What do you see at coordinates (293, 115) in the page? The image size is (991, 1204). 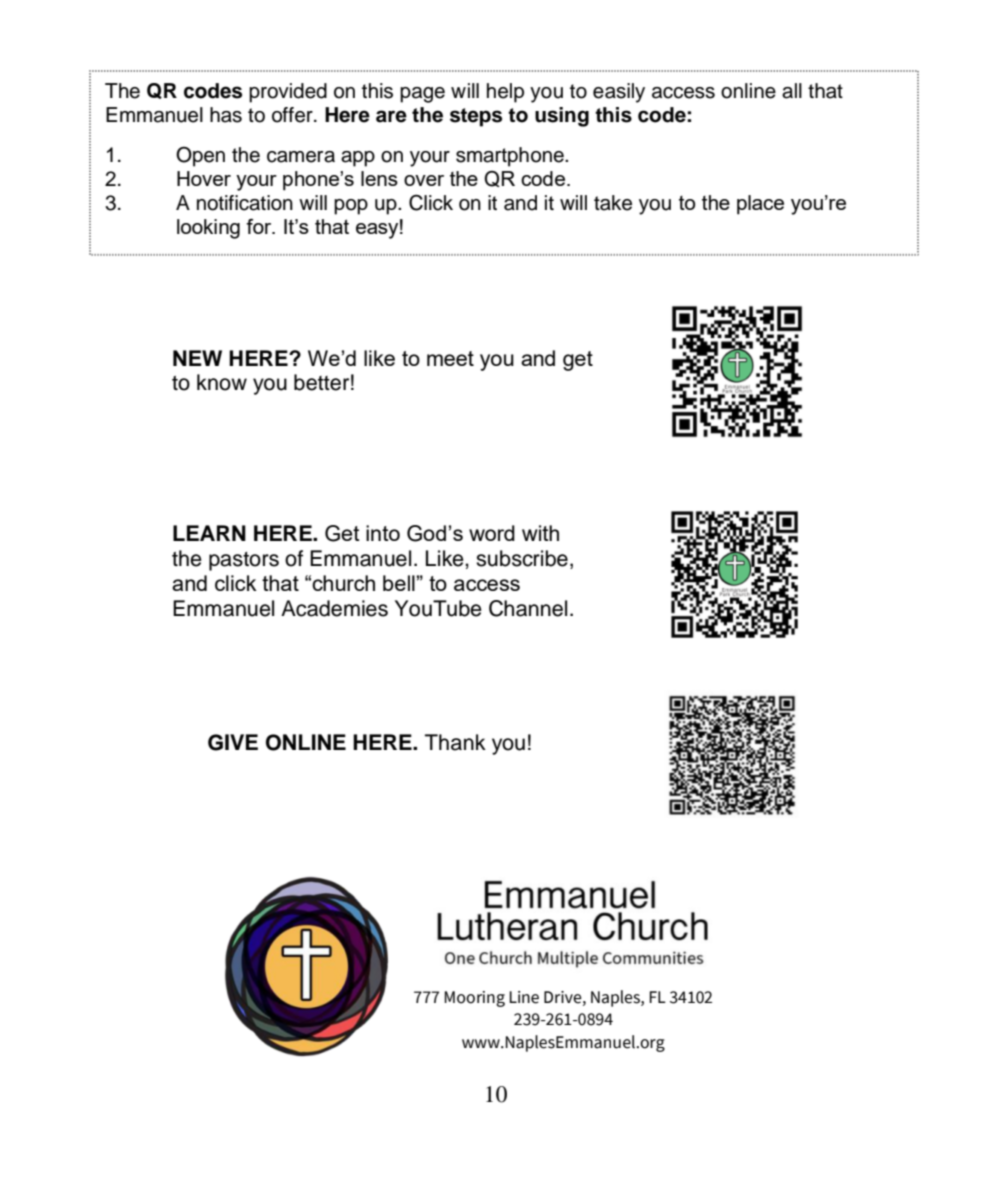 I see `offer` at bounding box center [293, 115].
